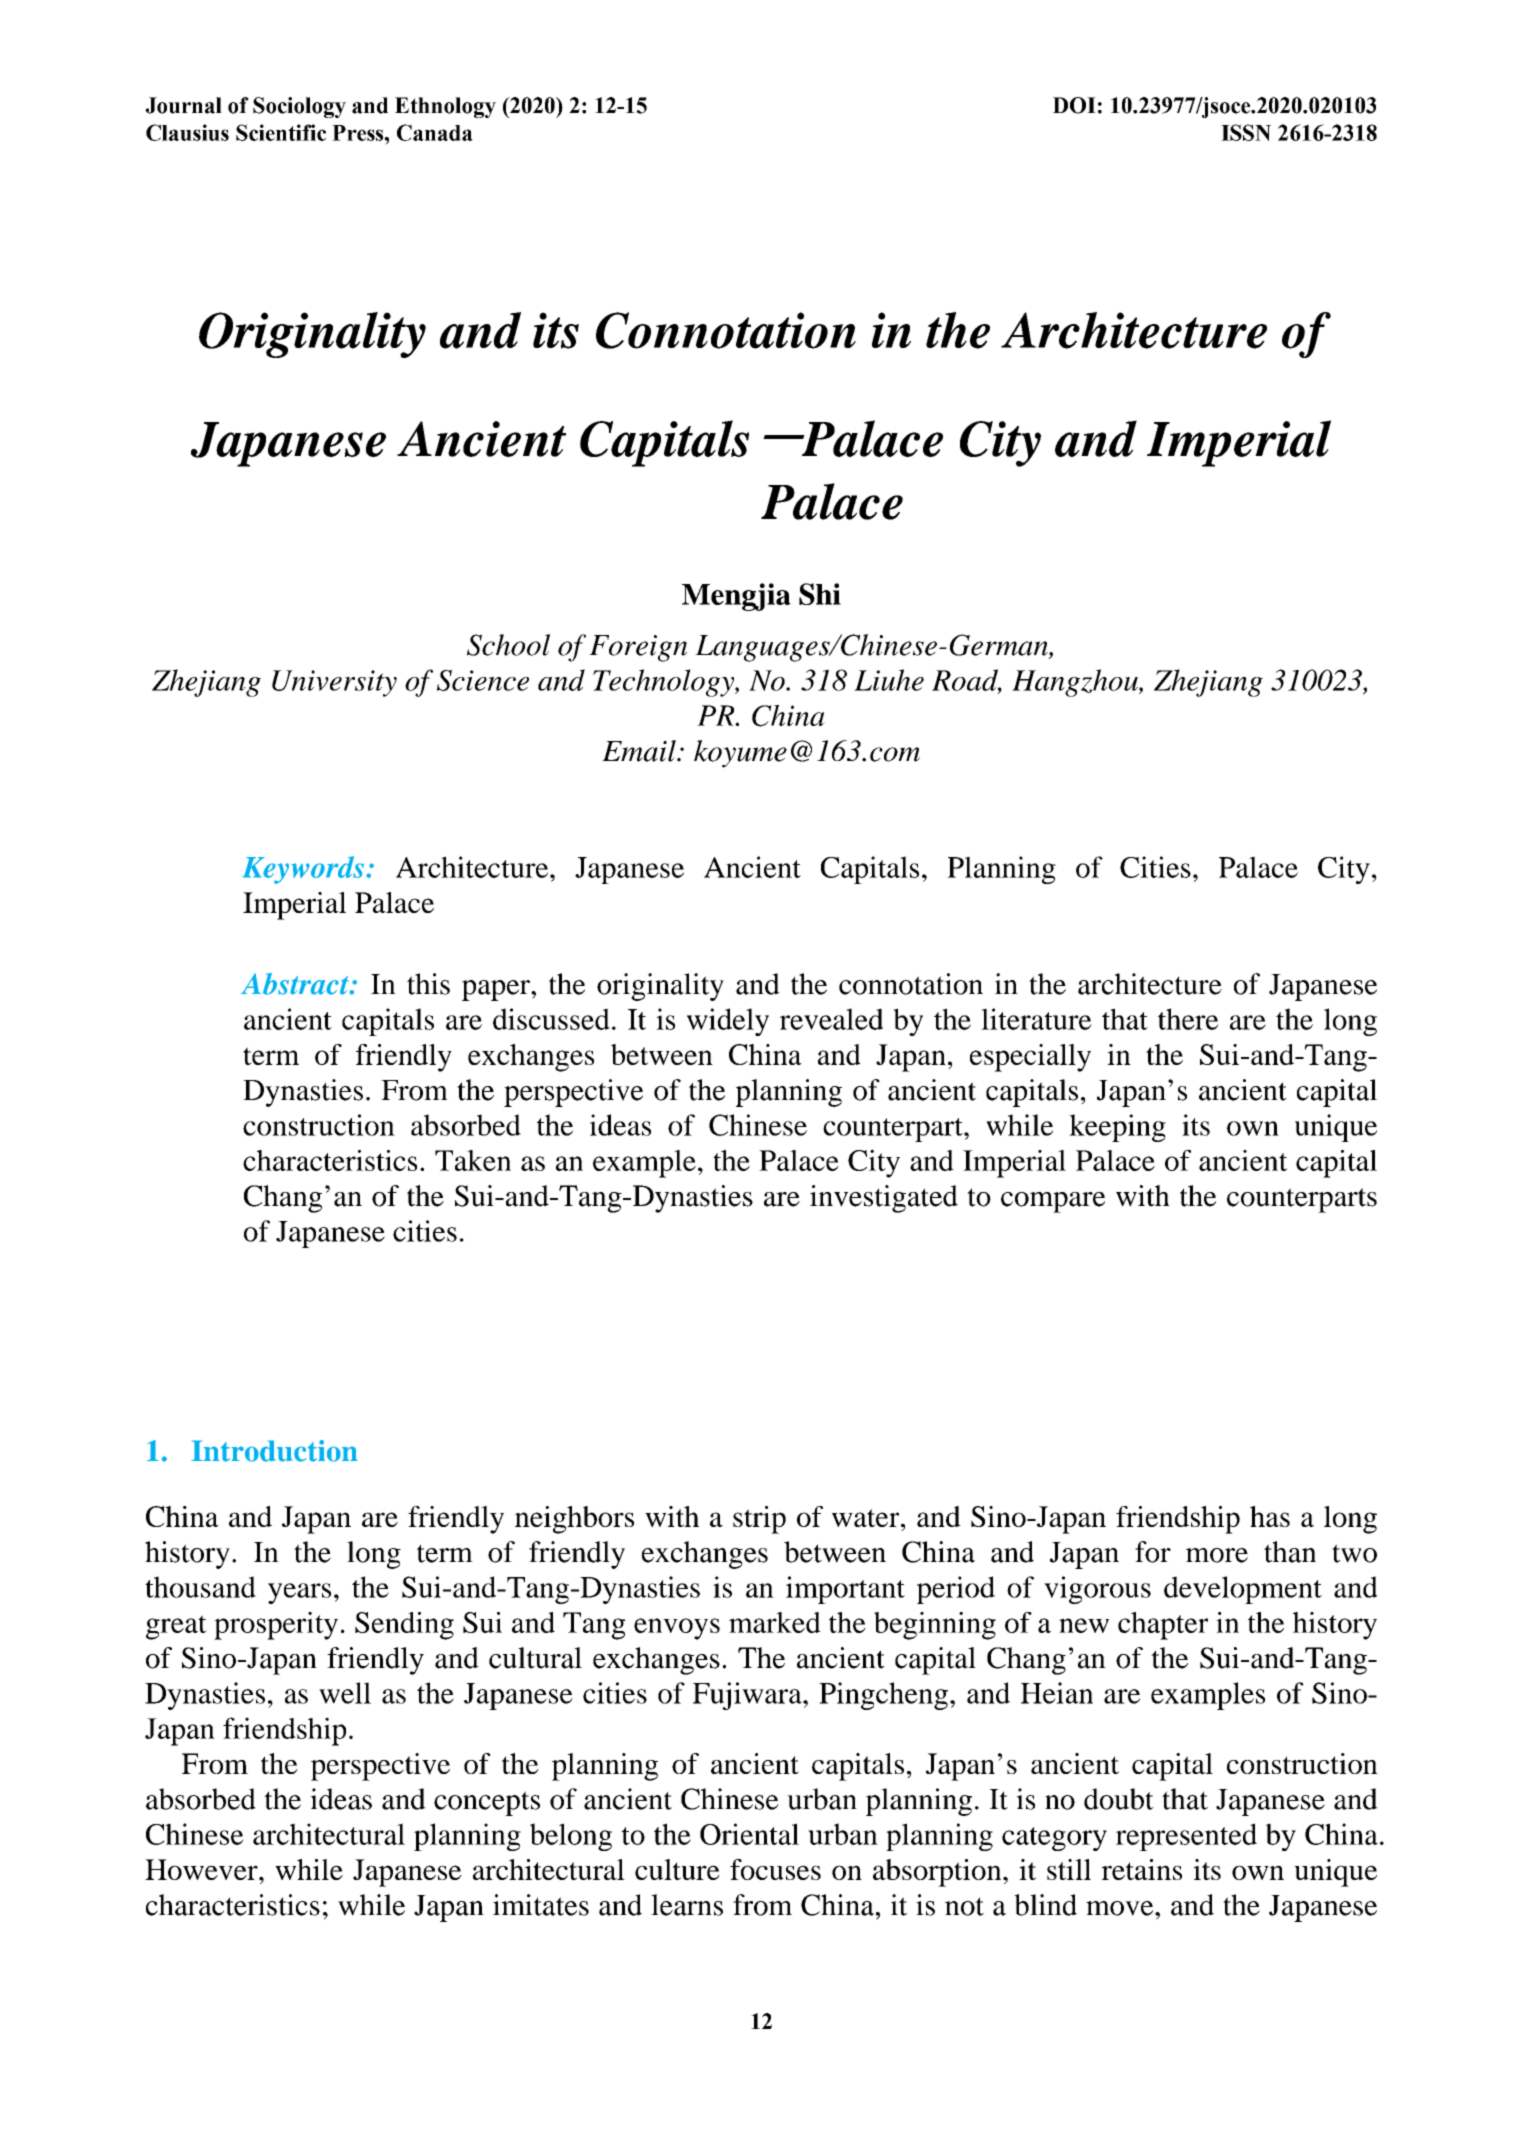  Describe the element at coordinates (202, 1869) in the image. I see `However` at that location.
